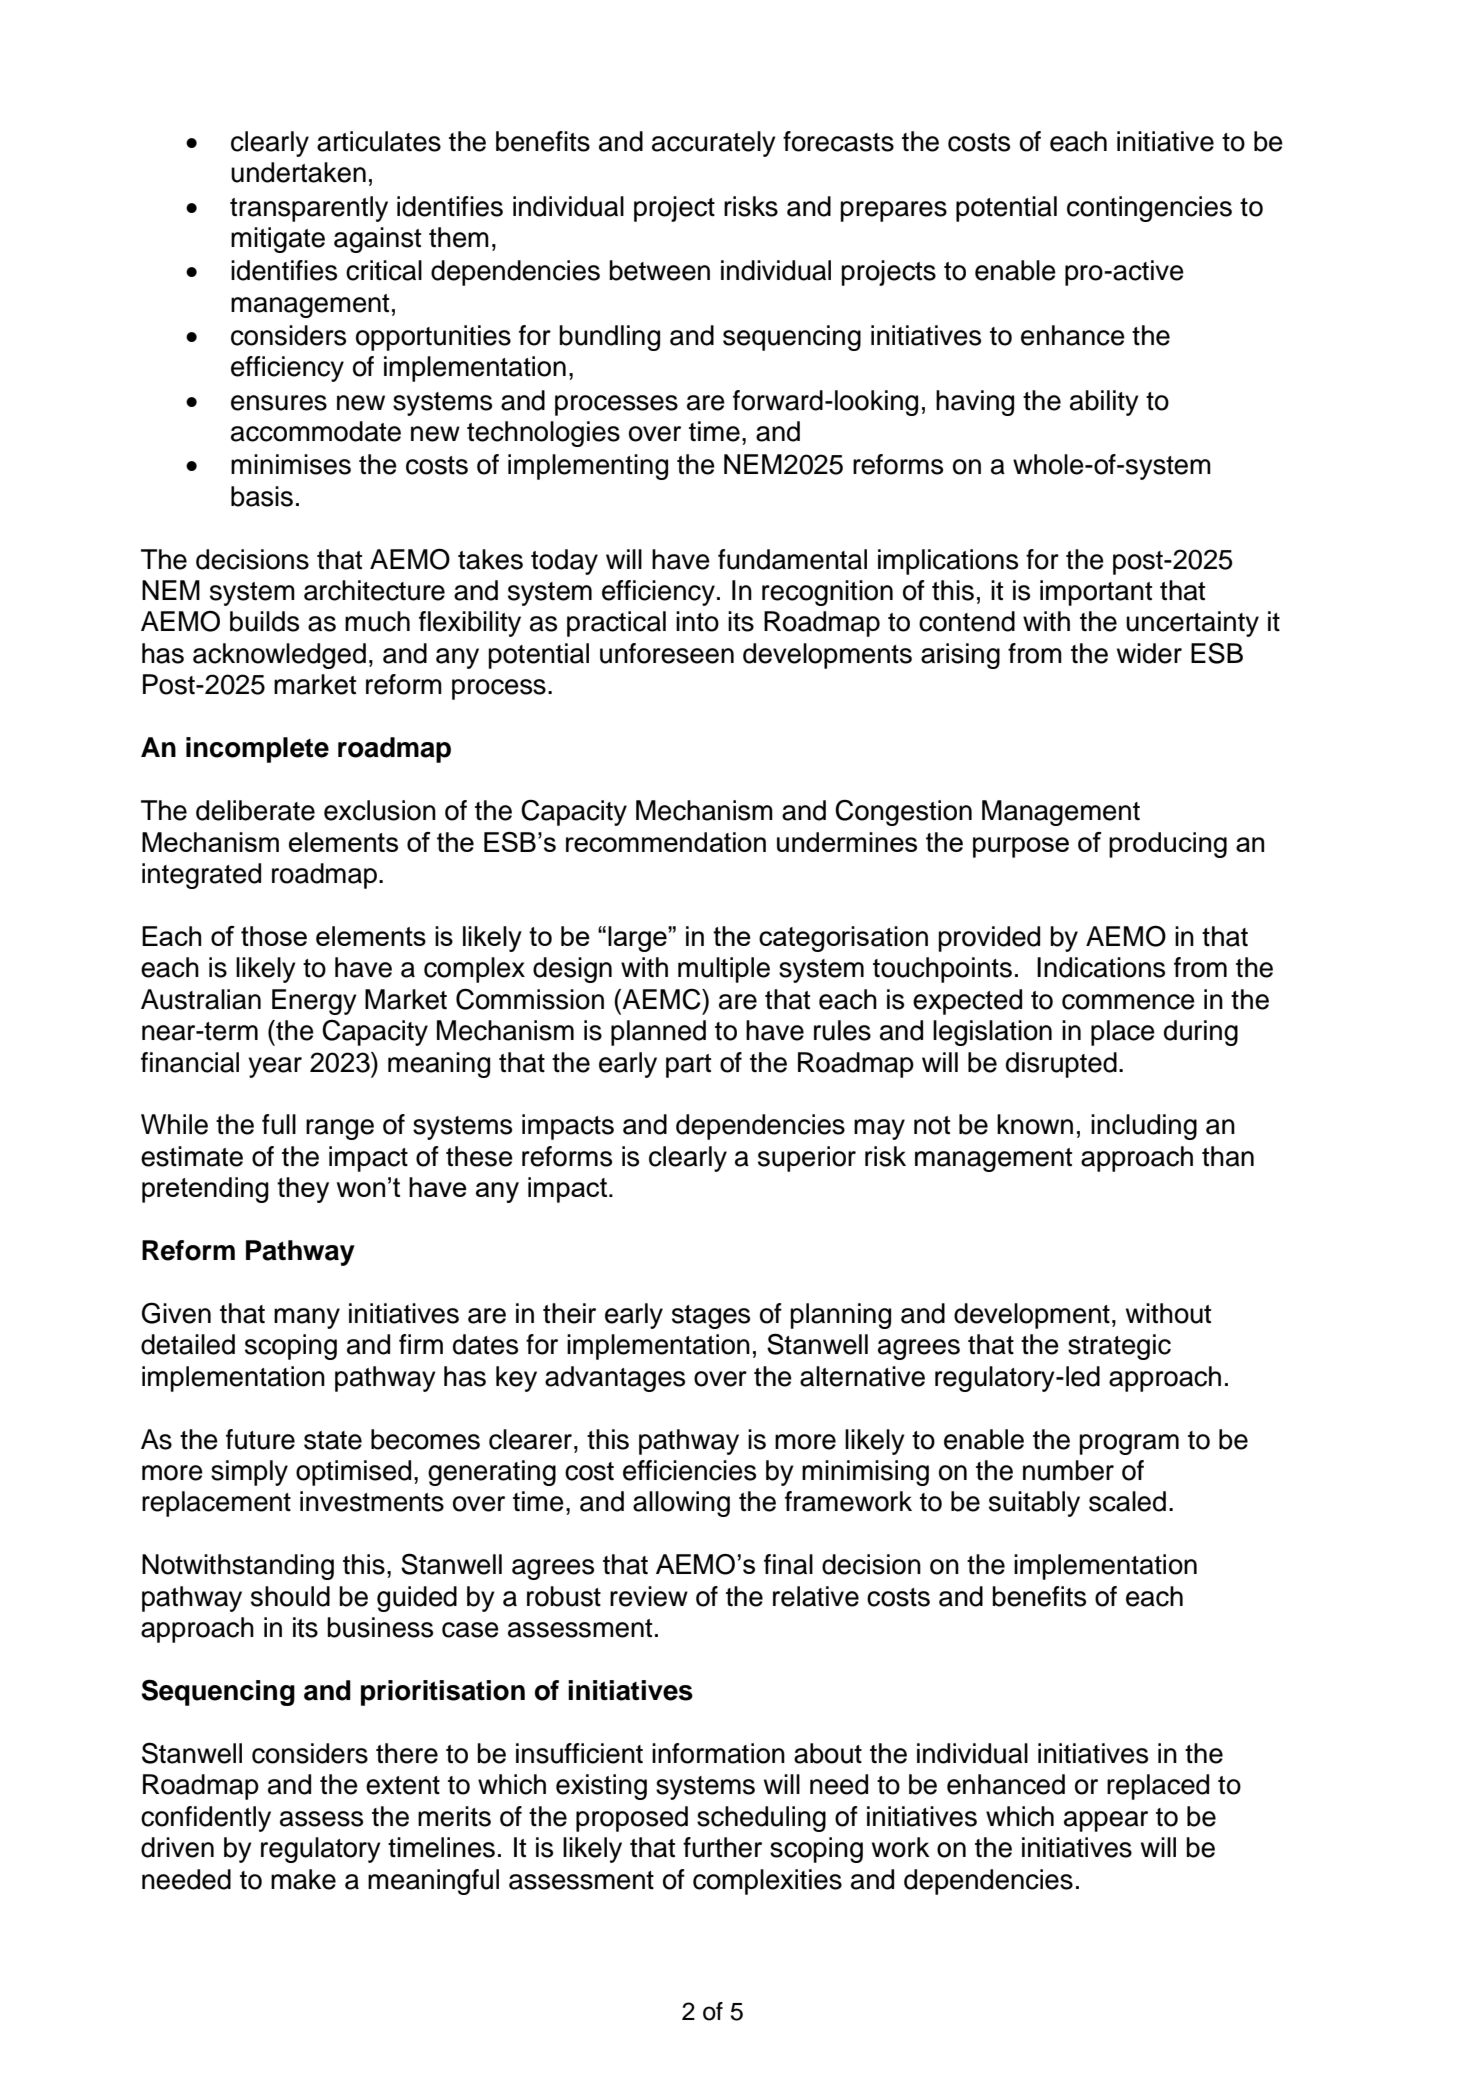 This page has width=1478, height=2092. I want to click on AEMC, so click(661, 999).
